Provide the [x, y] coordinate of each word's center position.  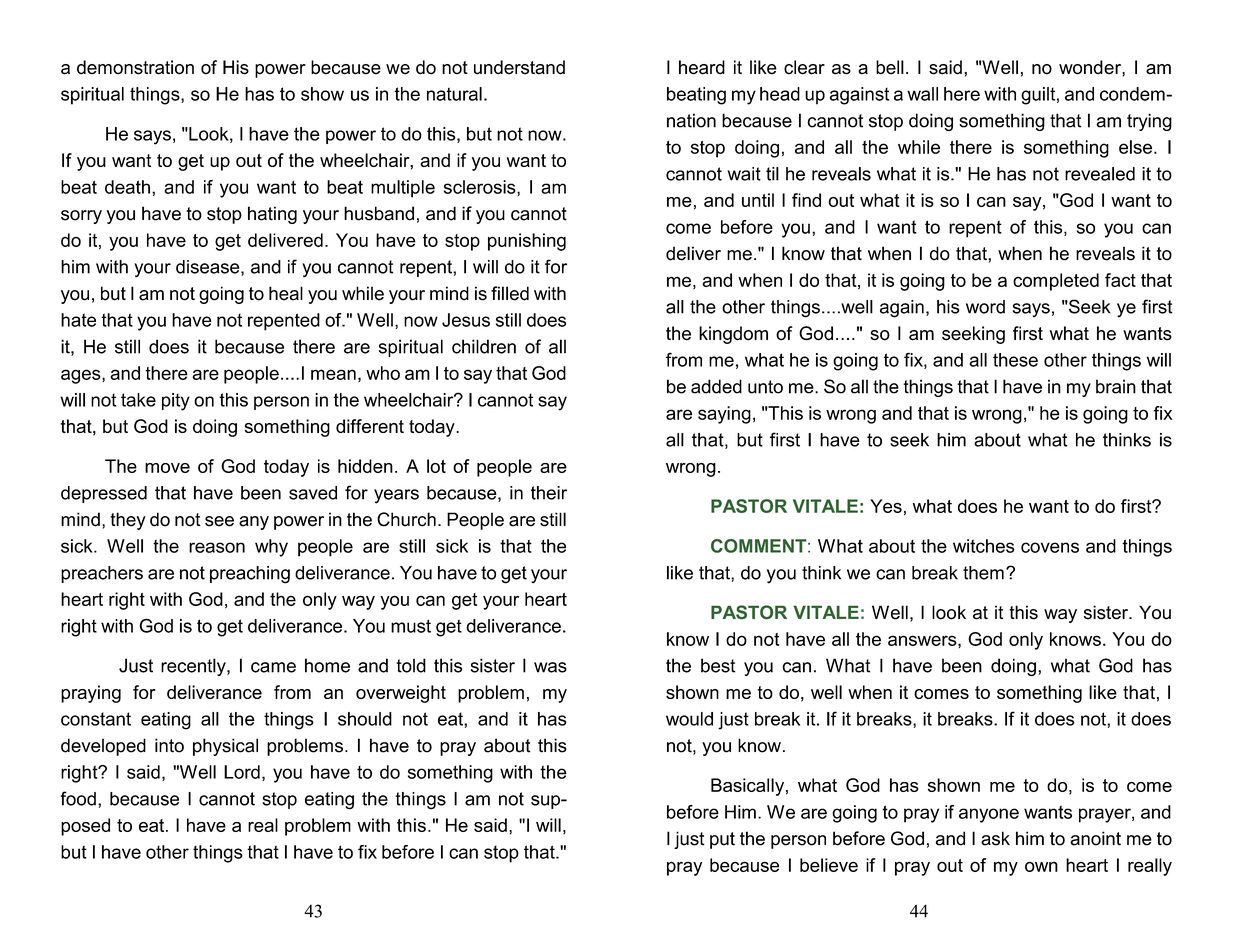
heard [702, 67]
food [78, 798]
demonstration [135, 67]
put [722, 840]
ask [995, 838]
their [549, 493]
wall [922, 94]
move [167, 468]
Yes [886, 506]
